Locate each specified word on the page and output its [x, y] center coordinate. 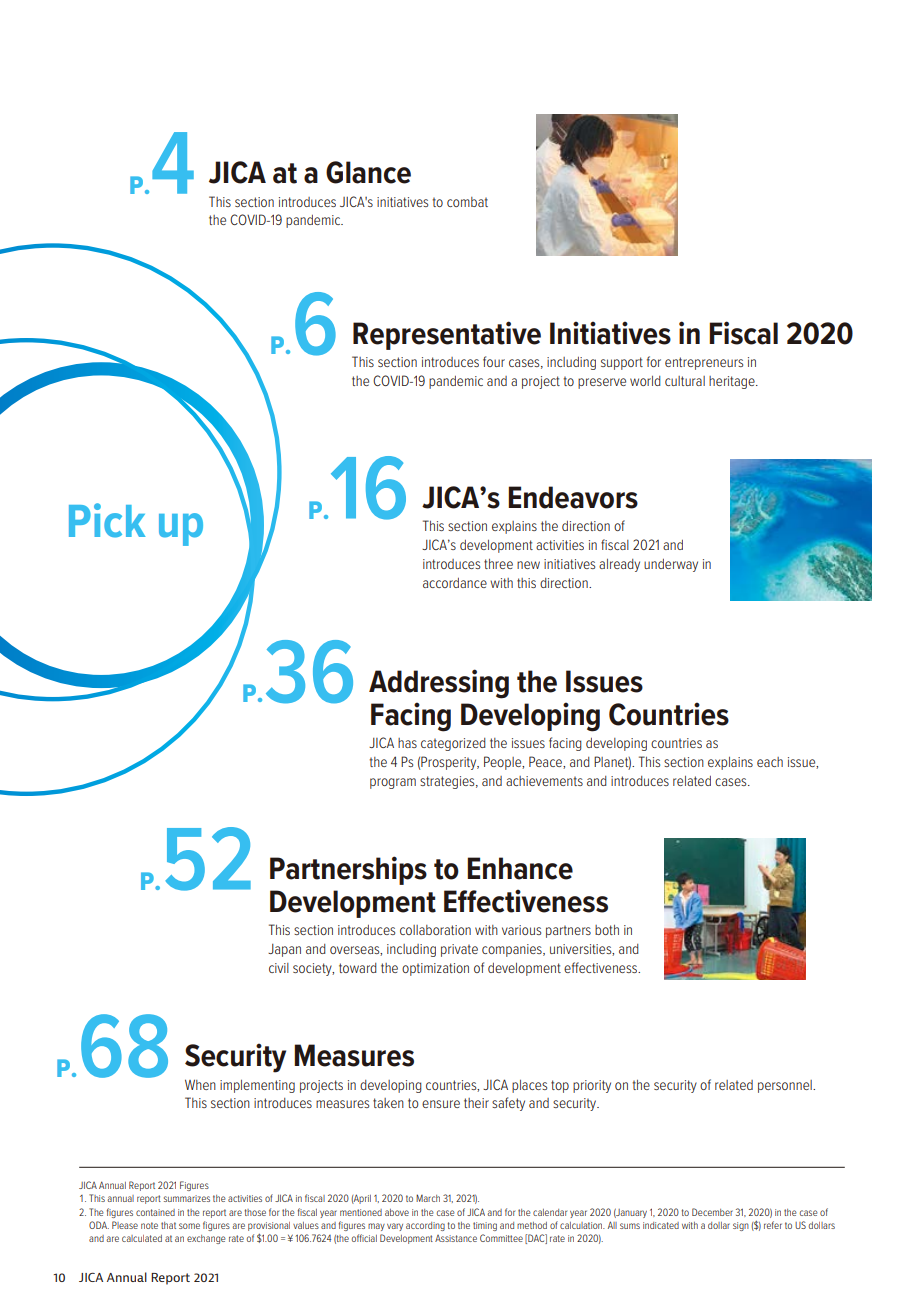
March [428, 1198]
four [494, 361]
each [770, 762]
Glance [368, 172]
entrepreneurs [704, 363]
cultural [685, 381]
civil [279, 968]
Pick [107, 520]
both [607, 930]
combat [467, 202]
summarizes [187, 1198]
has [407, 743]
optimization [435, 969]
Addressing [439, 684]
